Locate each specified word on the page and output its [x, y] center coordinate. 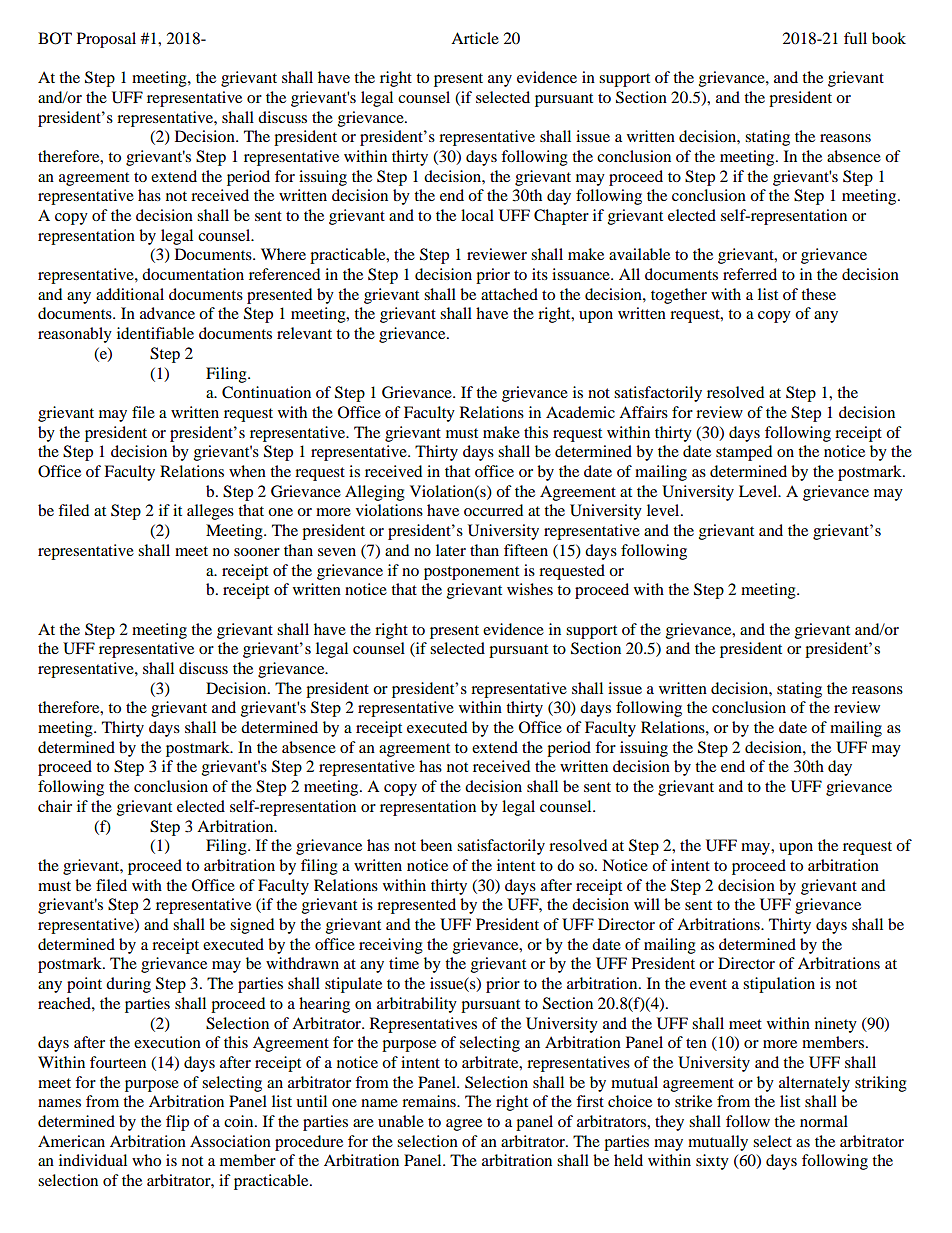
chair [55, 806]
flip [177, 1123]
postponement [471, 573]
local [477, 215]
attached [509, 294]
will [647, 904]
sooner [257, 552]
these [818, 294]
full [855, 38]
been [436, 845]
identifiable [155, 333]
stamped [744, 453]
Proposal [106, 40]
